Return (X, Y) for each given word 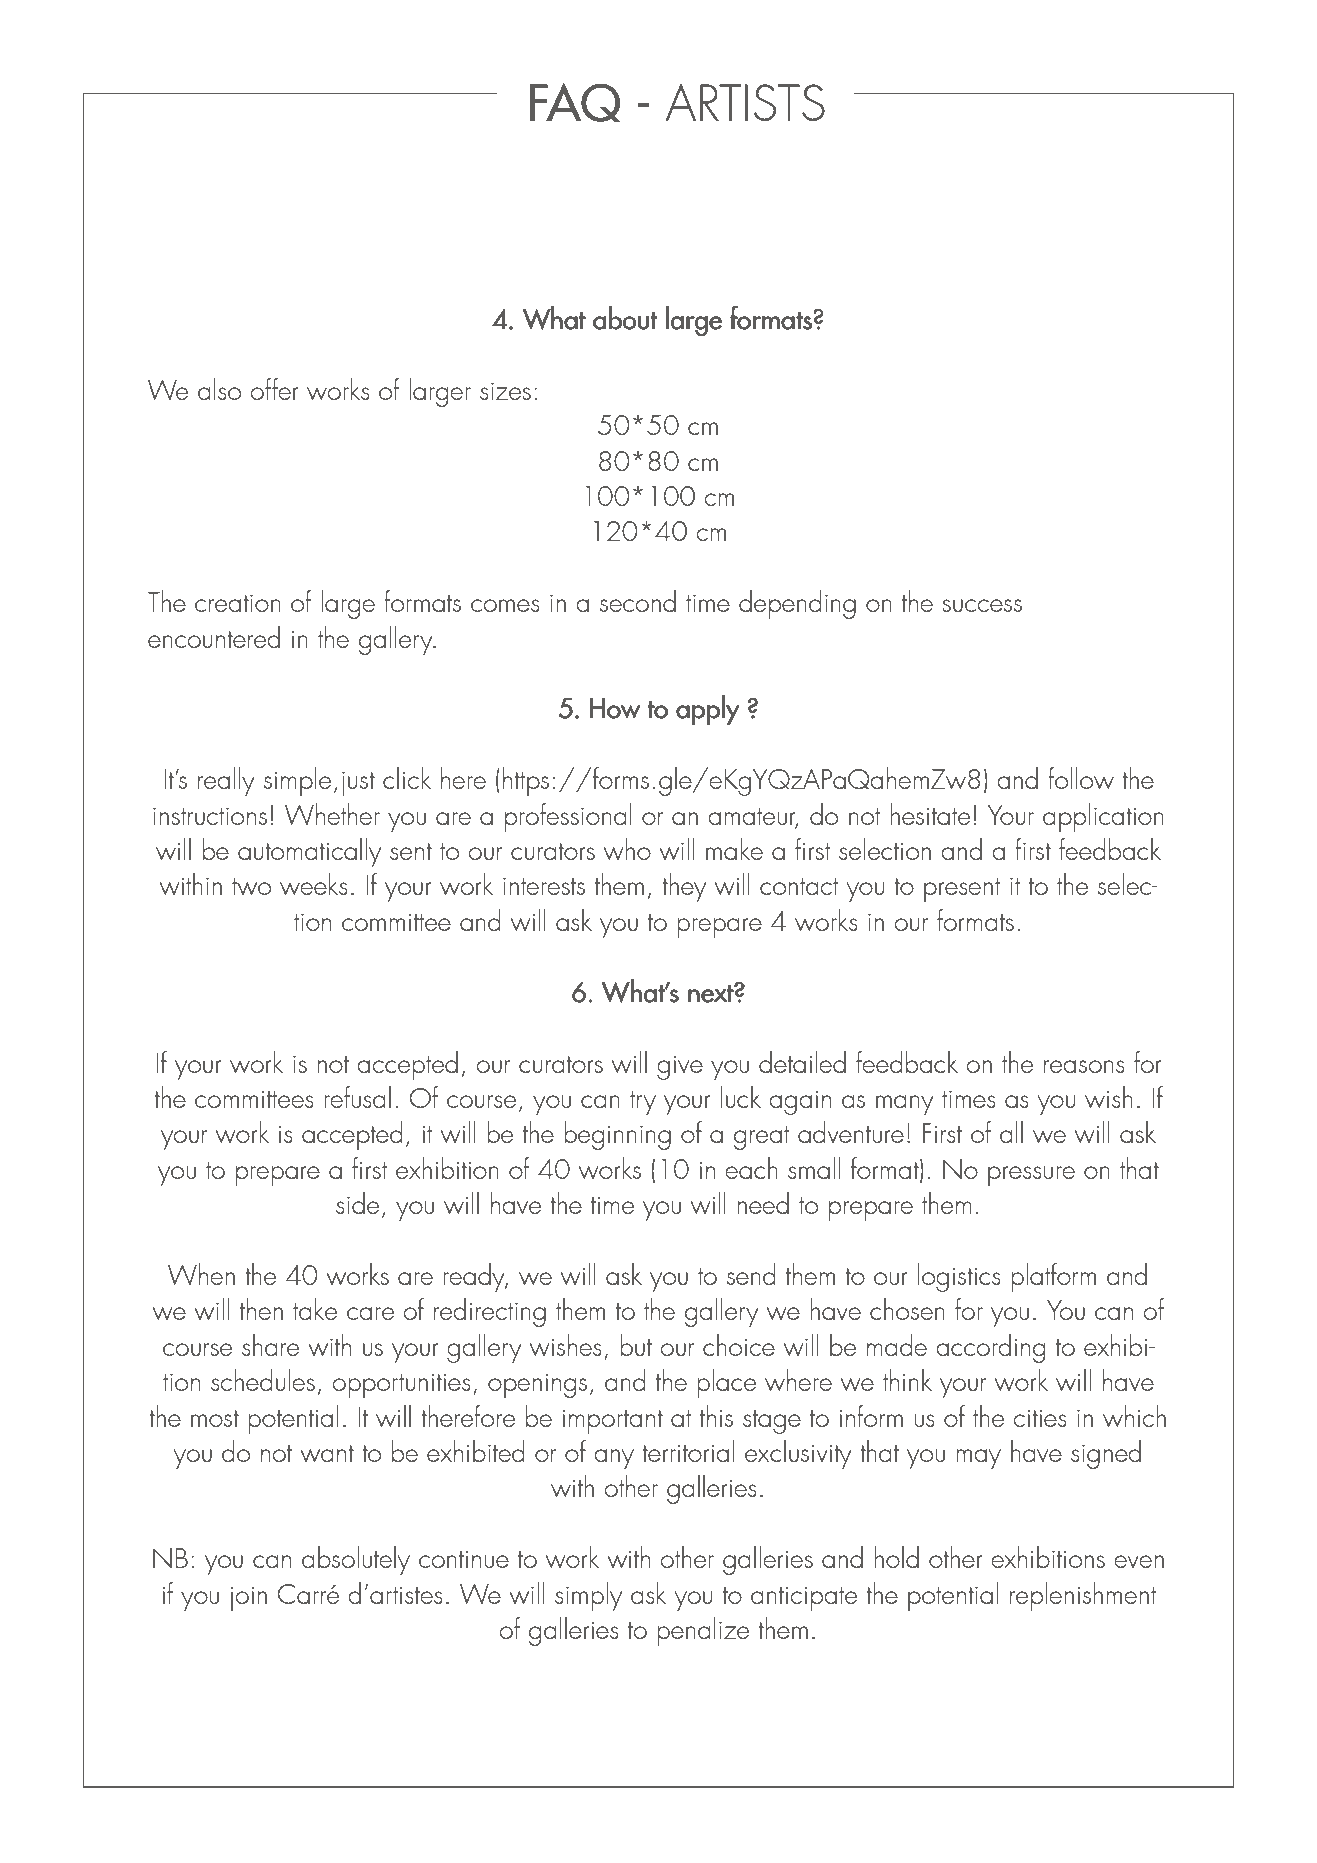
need (763, 1203)
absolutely (356, 1560)
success (982, 605)
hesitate (930, 814)
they (684, 887)
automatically (309, 852)
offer (274, 389)
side (357, 1203)
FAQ (574, 102)
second (638, 601)
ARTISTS (745, 102)
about (625, 318)
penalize (703, 1631)
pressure (1031, 1176)
